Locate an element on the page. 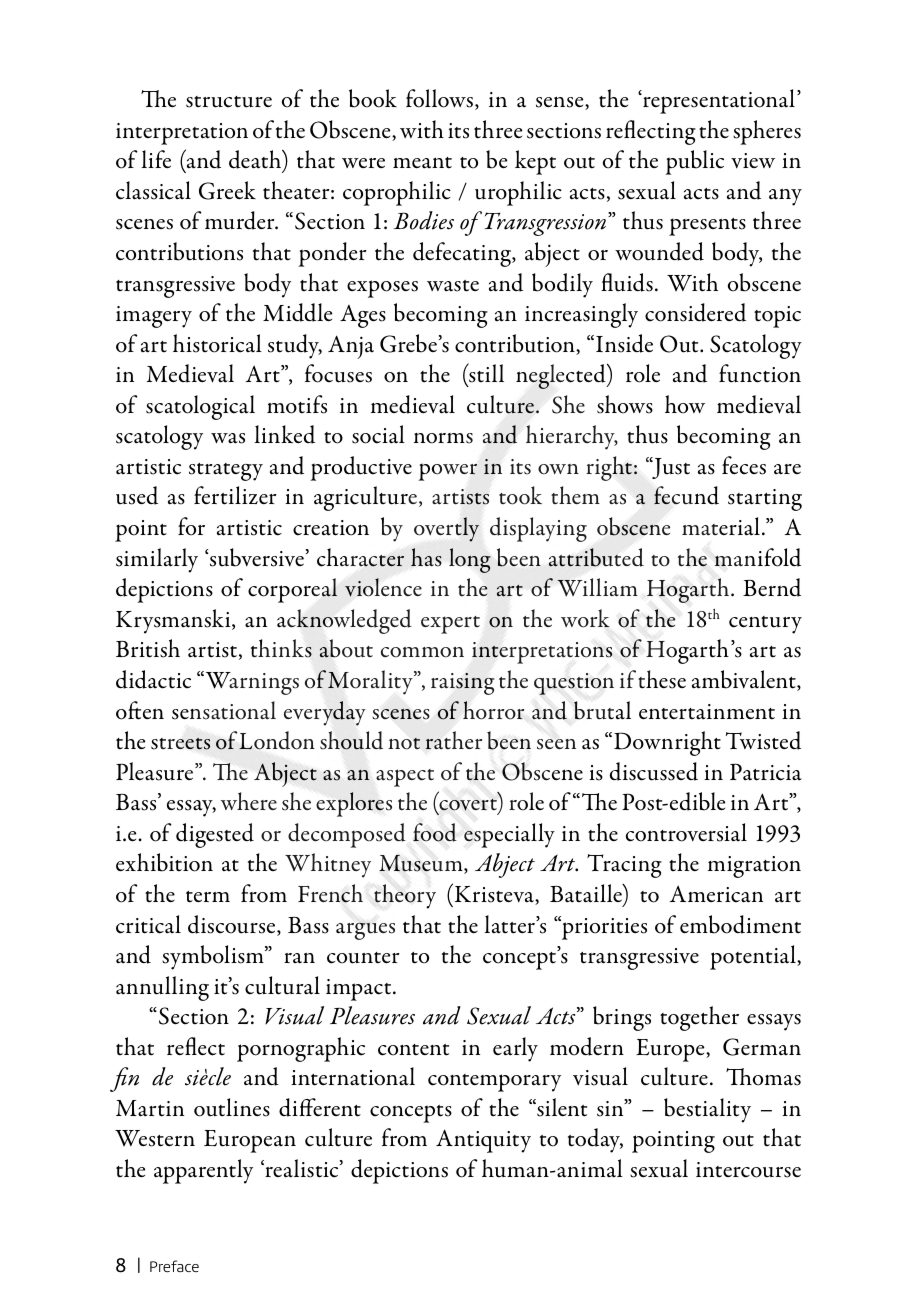 The image size is (917, 1316). digested is located at coordinates (215, 835).
